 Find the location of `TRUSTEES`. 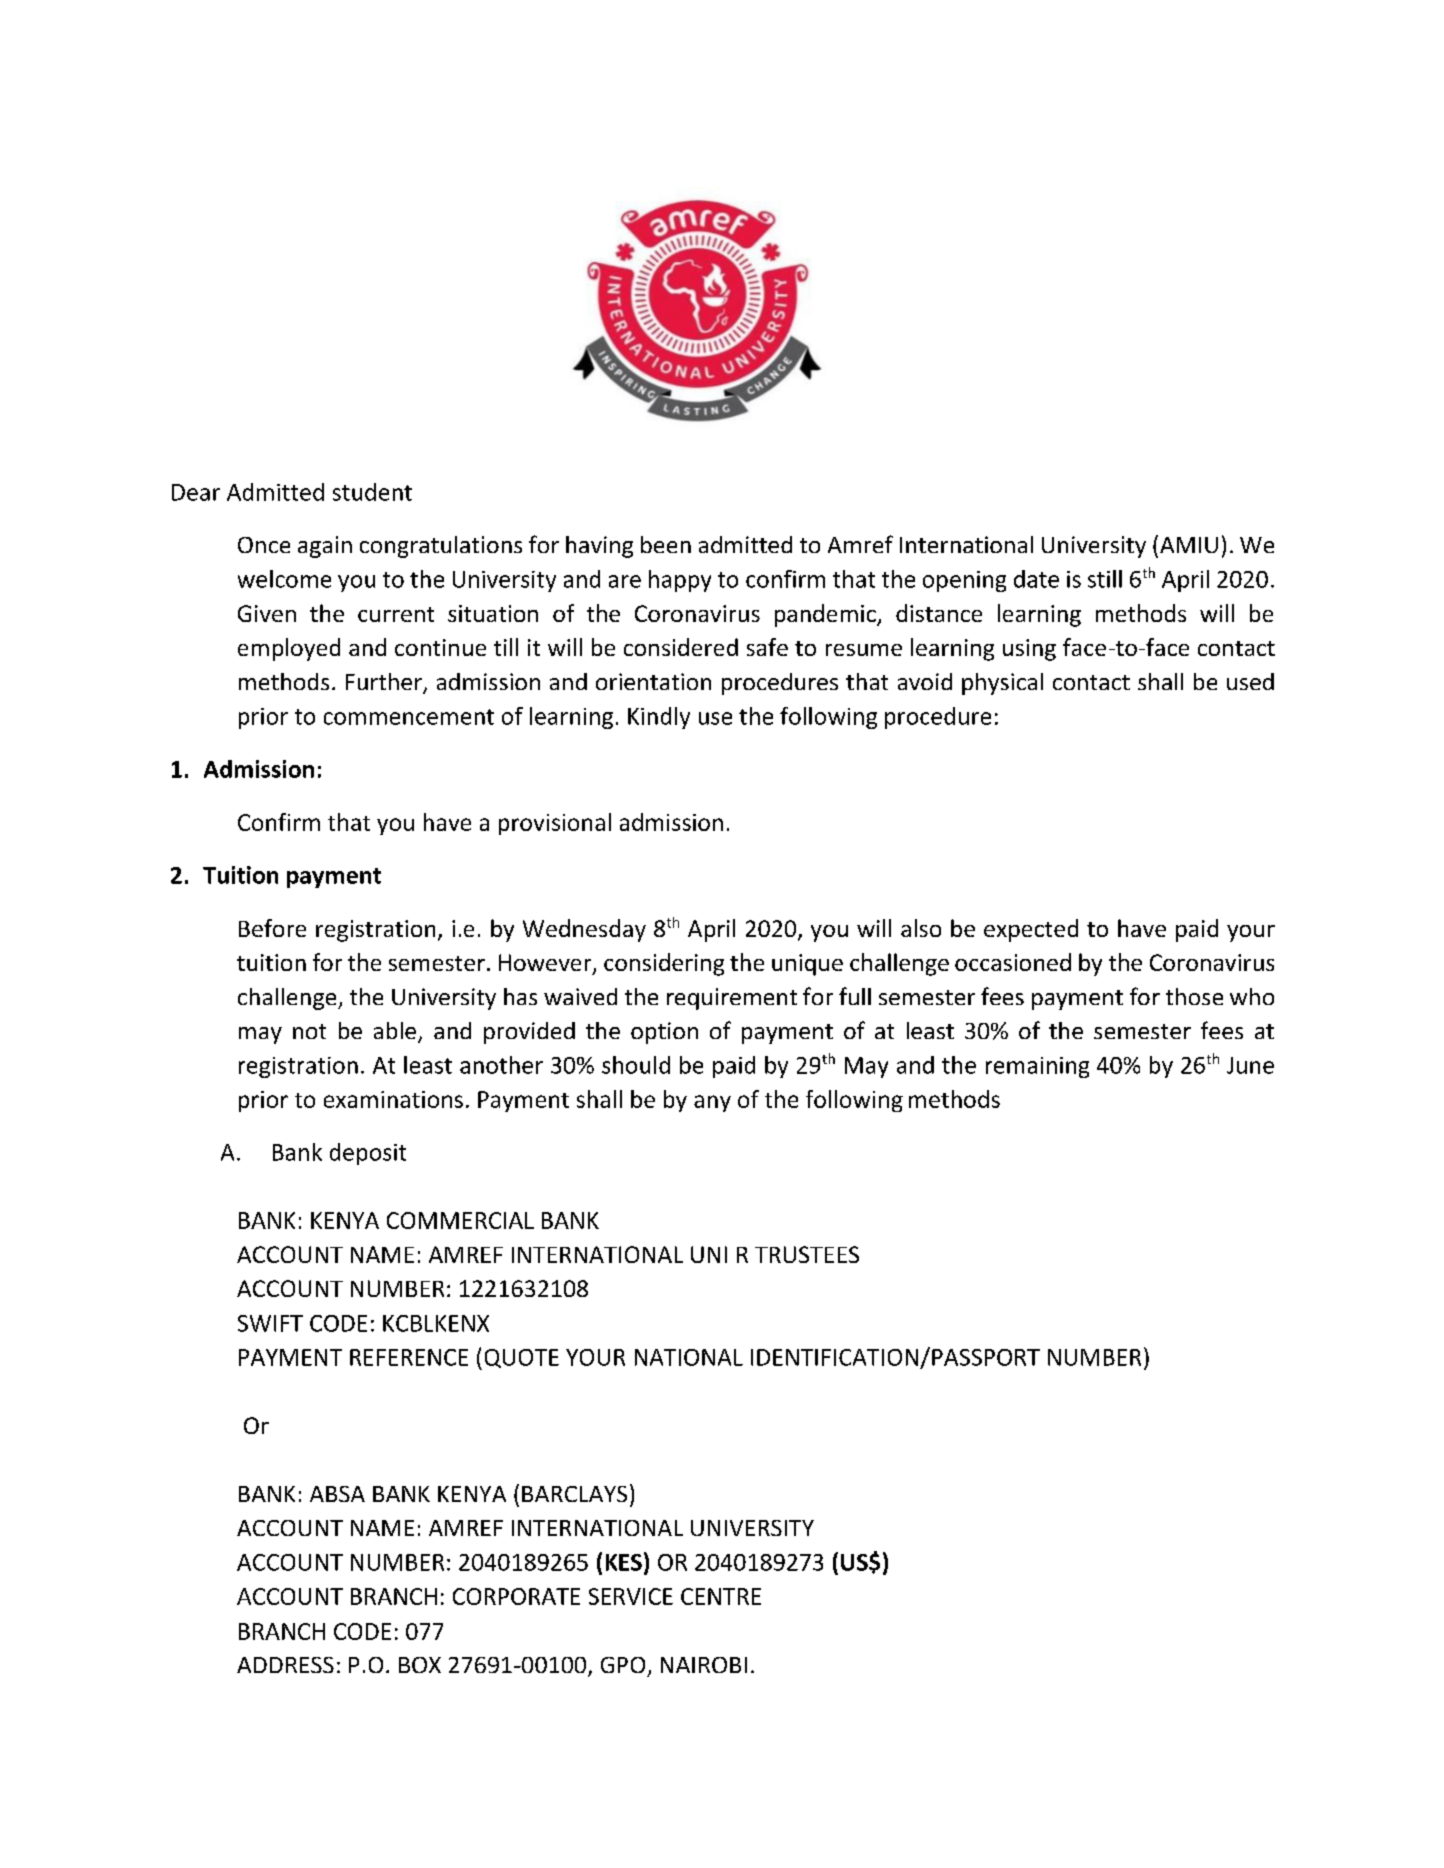

TRUSTEES is located at coordinates (807, 1254).
